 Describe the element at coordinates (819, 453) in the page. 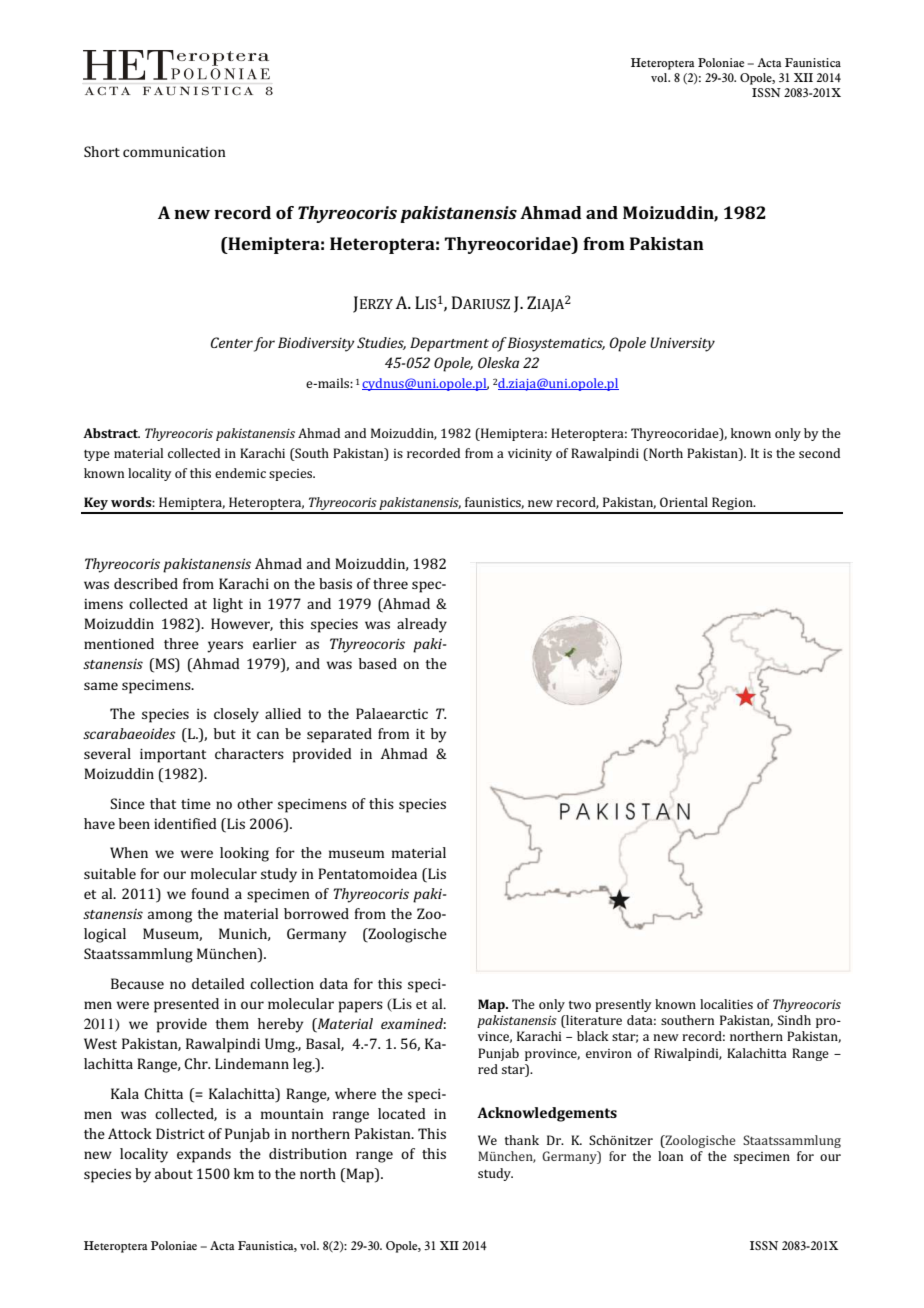

I see `second` at that location.
